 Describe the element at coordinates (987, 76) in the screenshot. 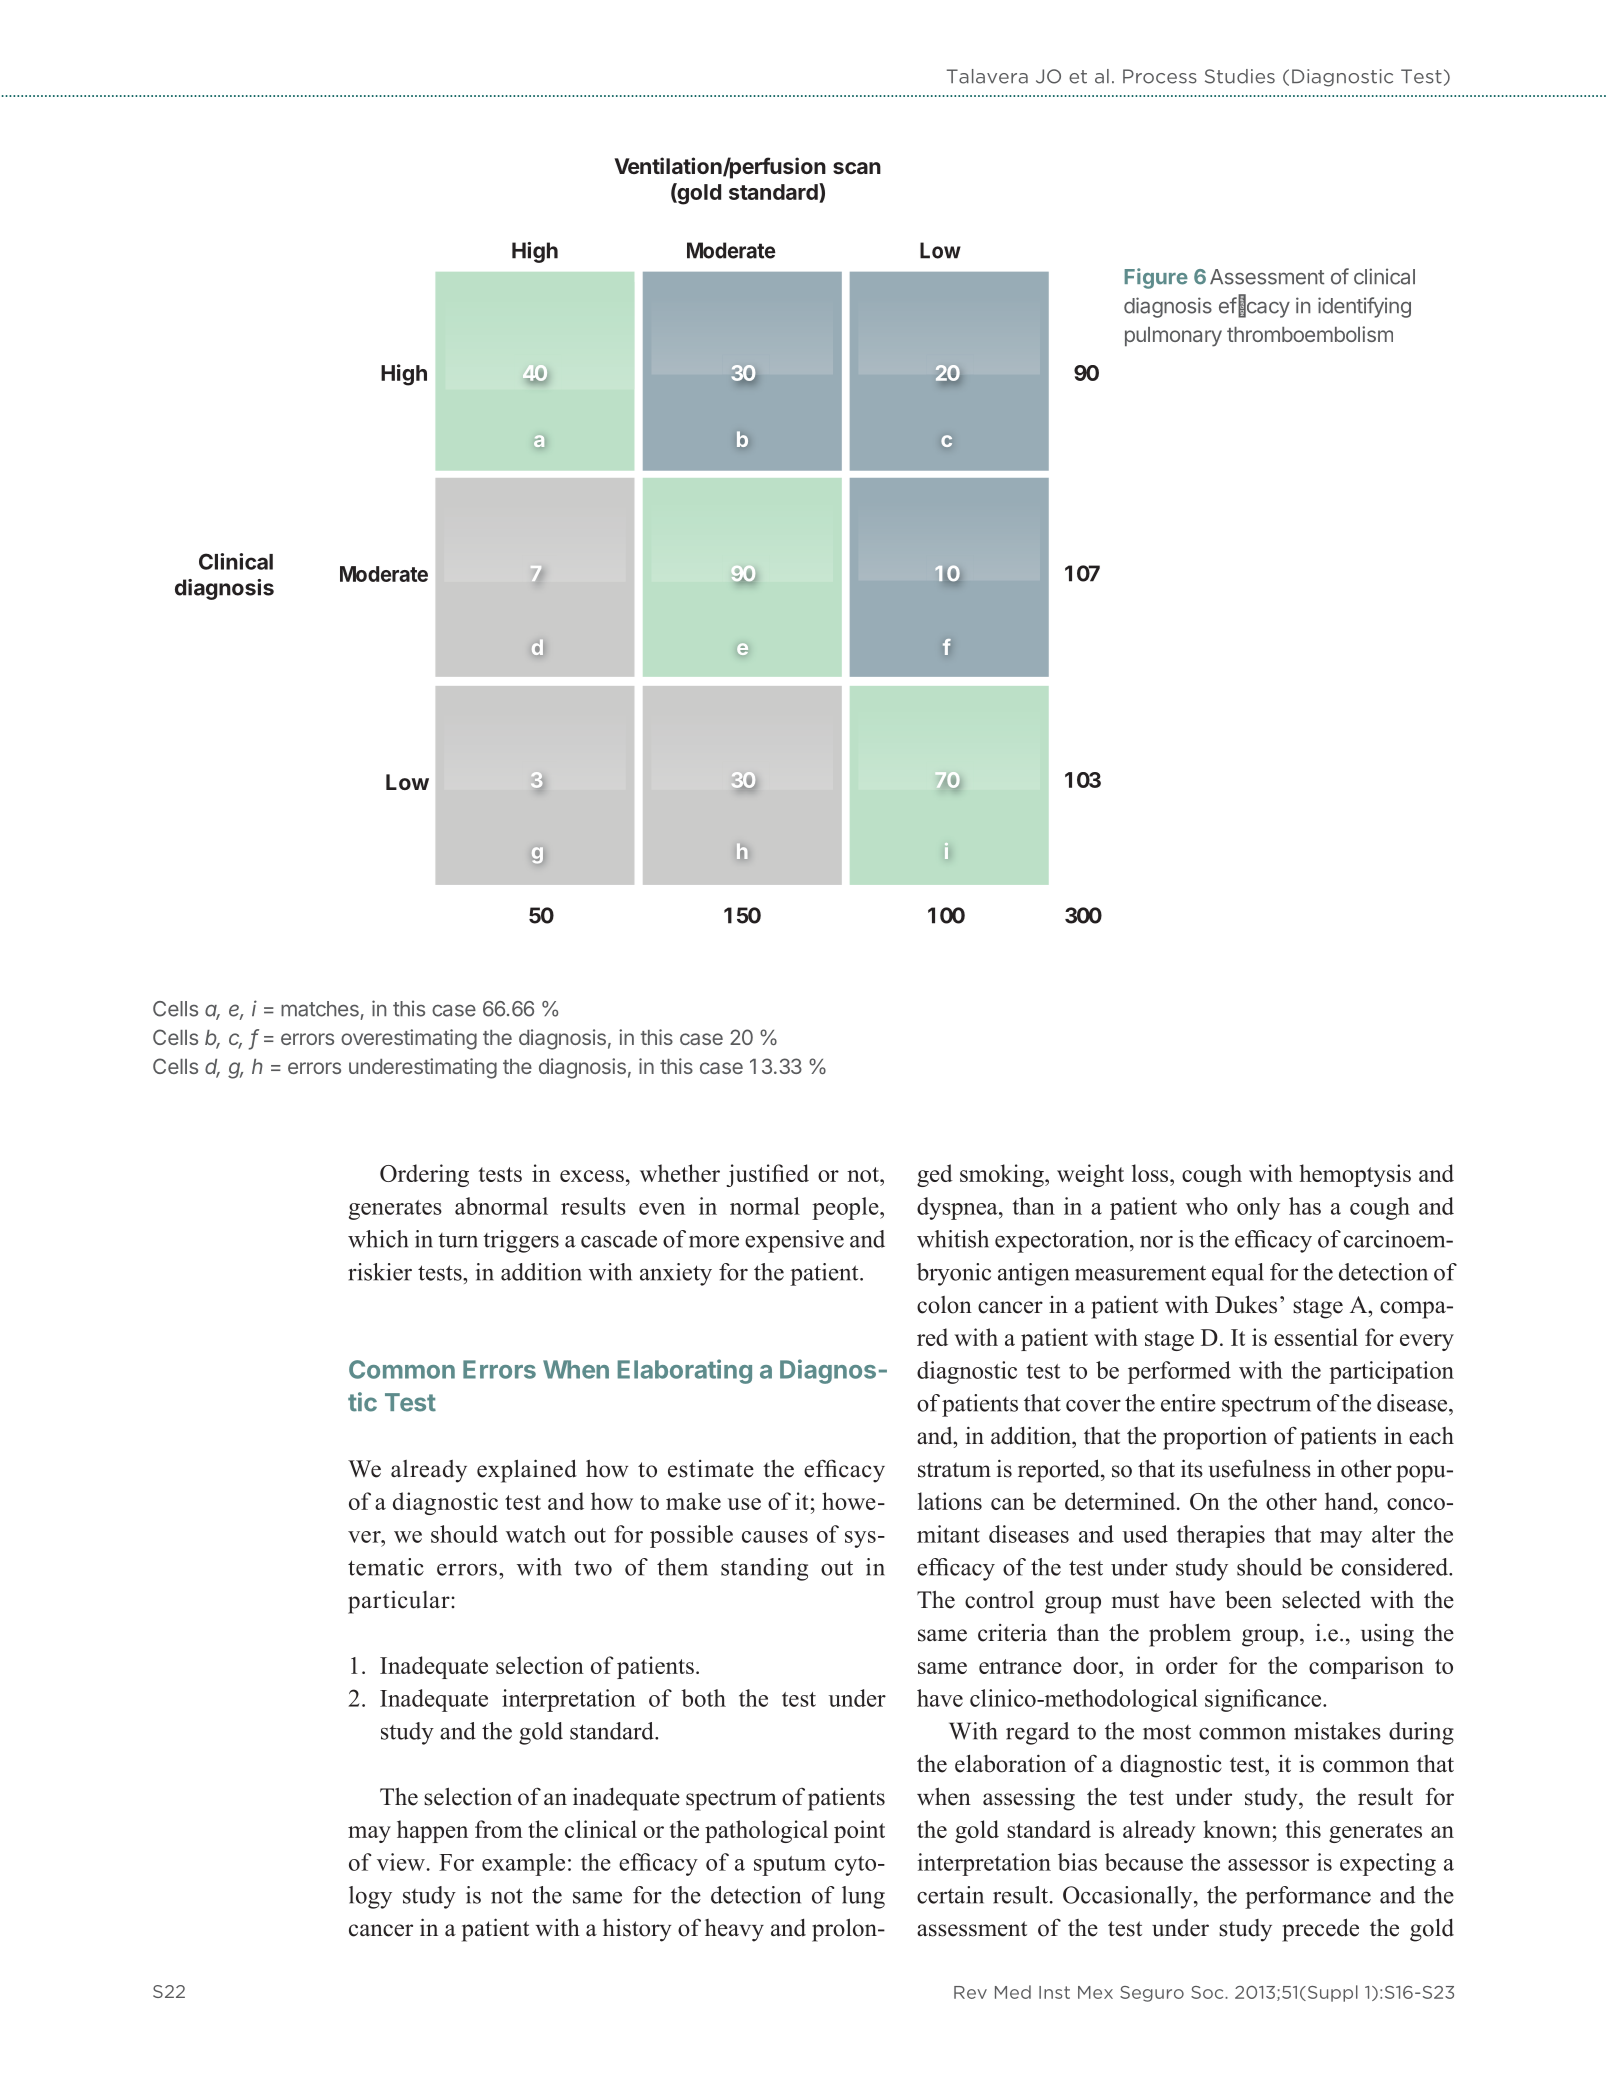

I see `Talavera` at that location.
